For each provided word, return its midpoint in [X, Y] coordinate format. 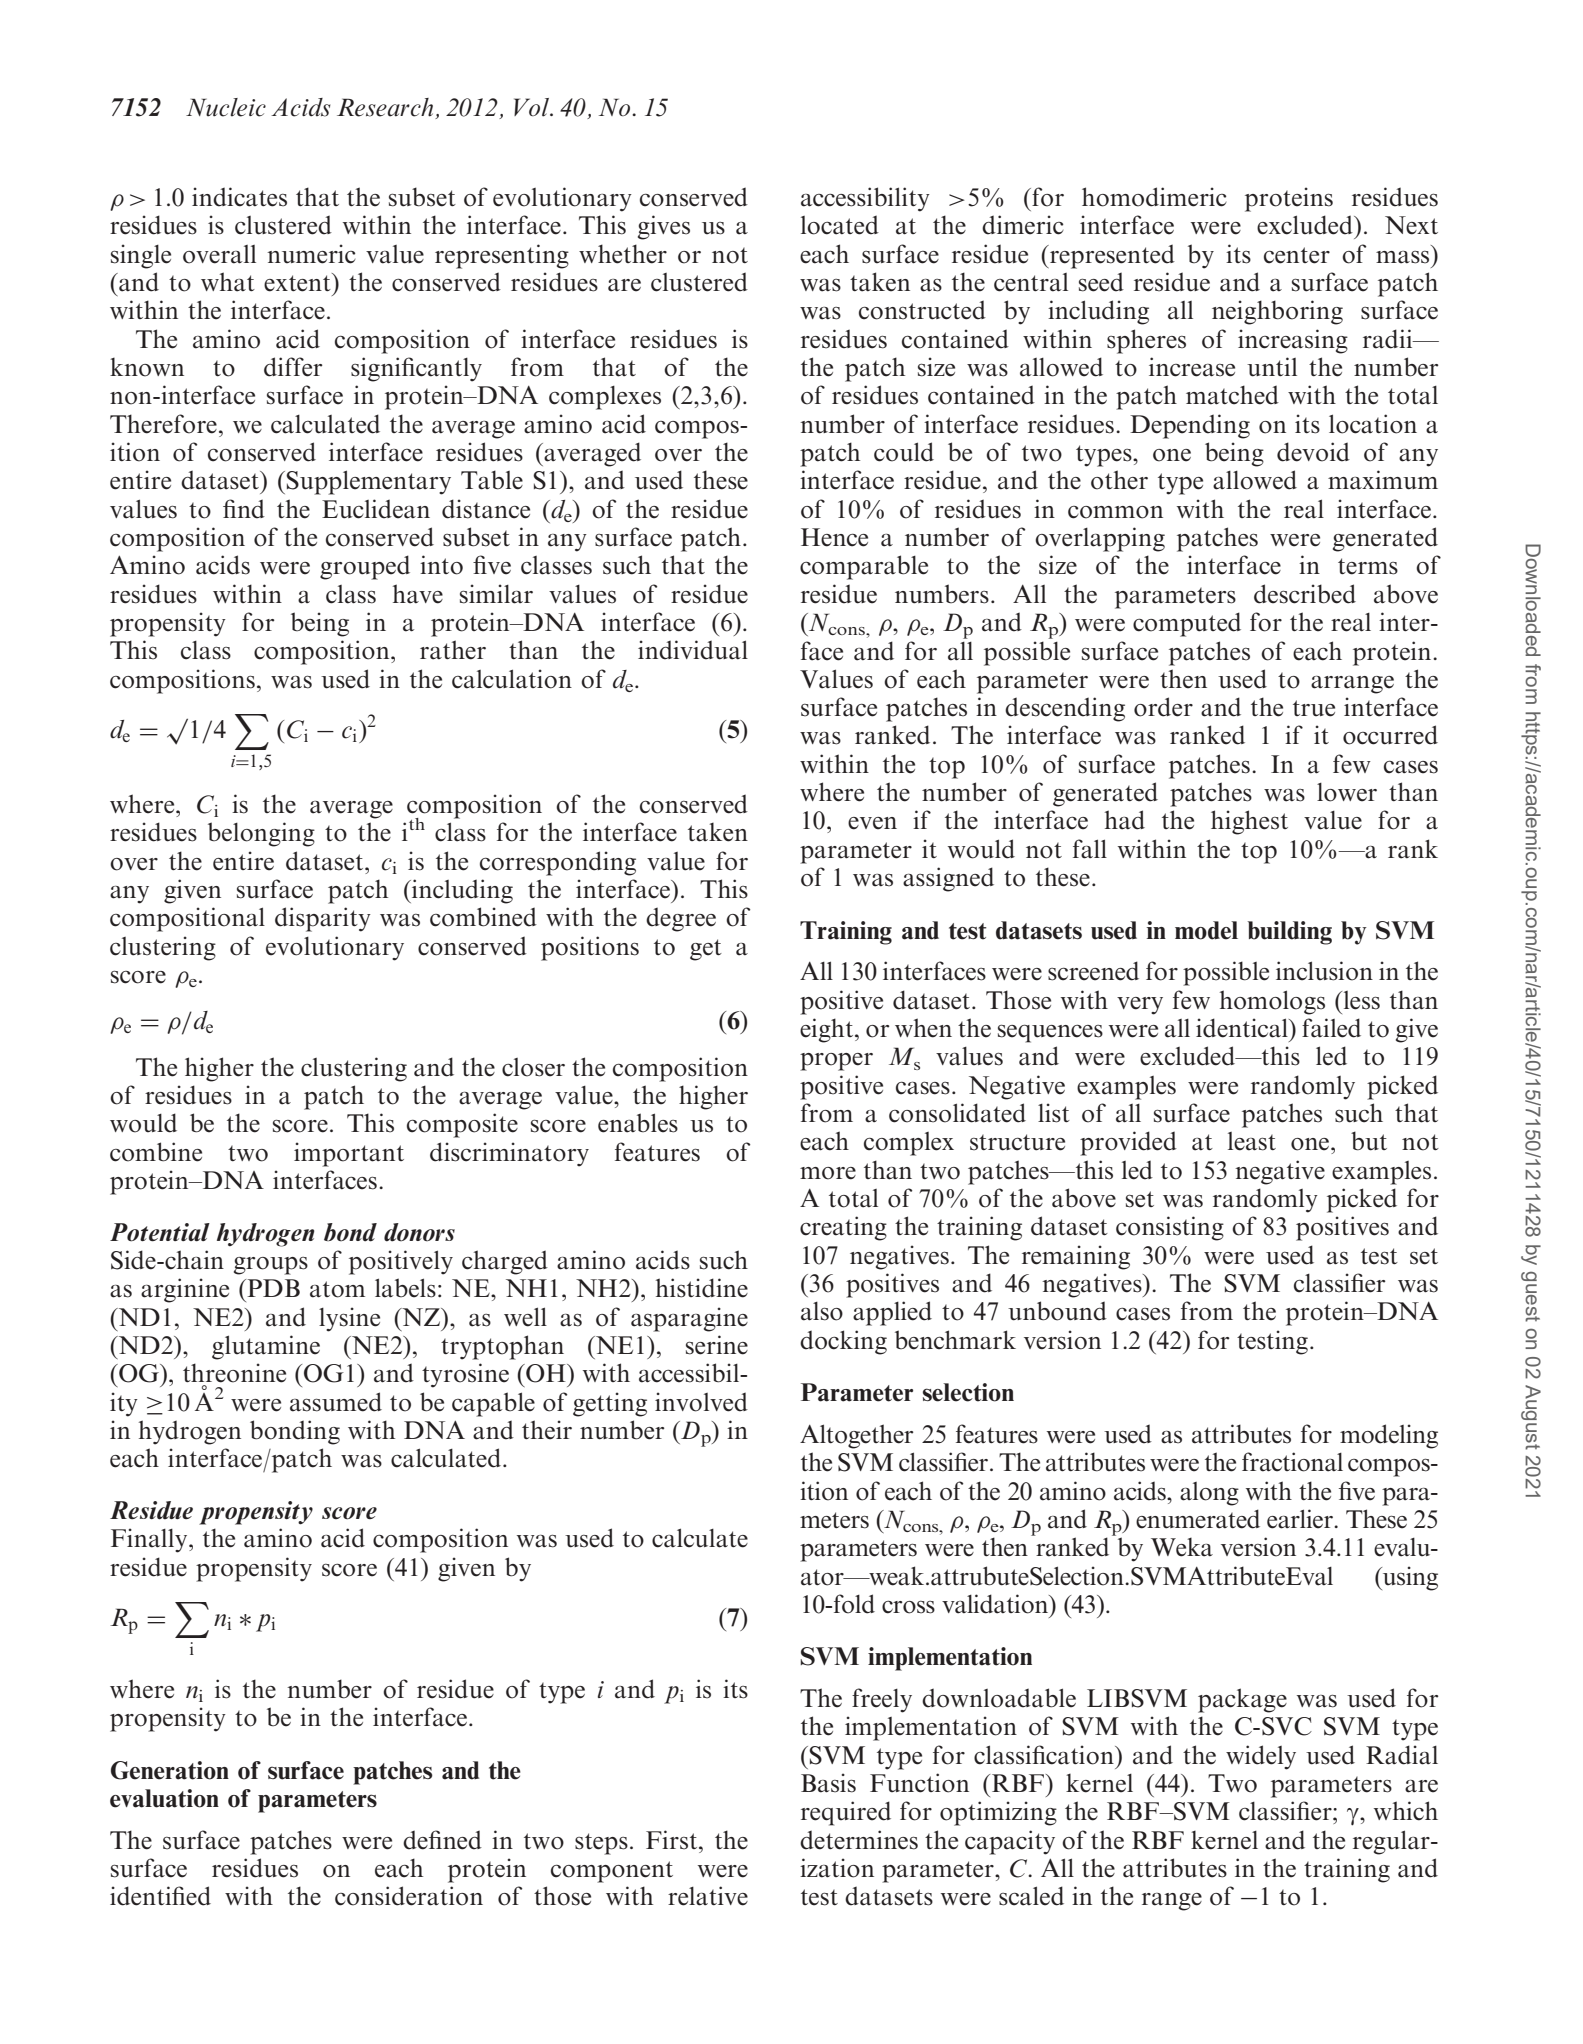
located [840, 225]
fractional [1292, 1462]
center [1297, 255]
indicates [239, 197]
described [1305, 594]
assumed [336, 1402]
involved [701, 1402]
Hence [834, 537]
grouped [365, 567]
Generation [170, 1770]
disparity [323, 919]
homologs [1272, 1002]
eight [828, 1030]
